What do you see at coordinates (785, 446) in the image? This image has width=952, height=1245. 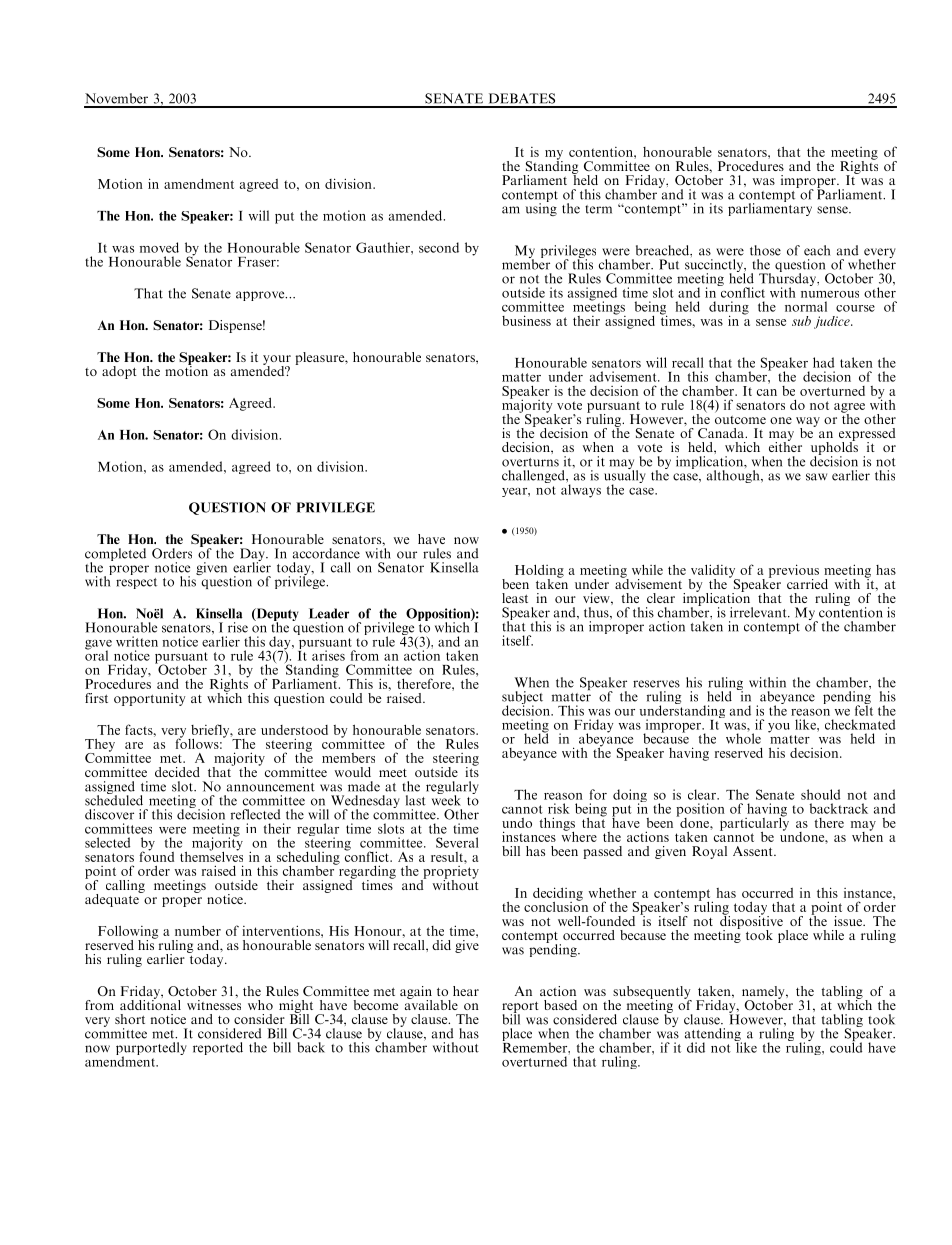 I see `either` at bounding box center [785, 446].
